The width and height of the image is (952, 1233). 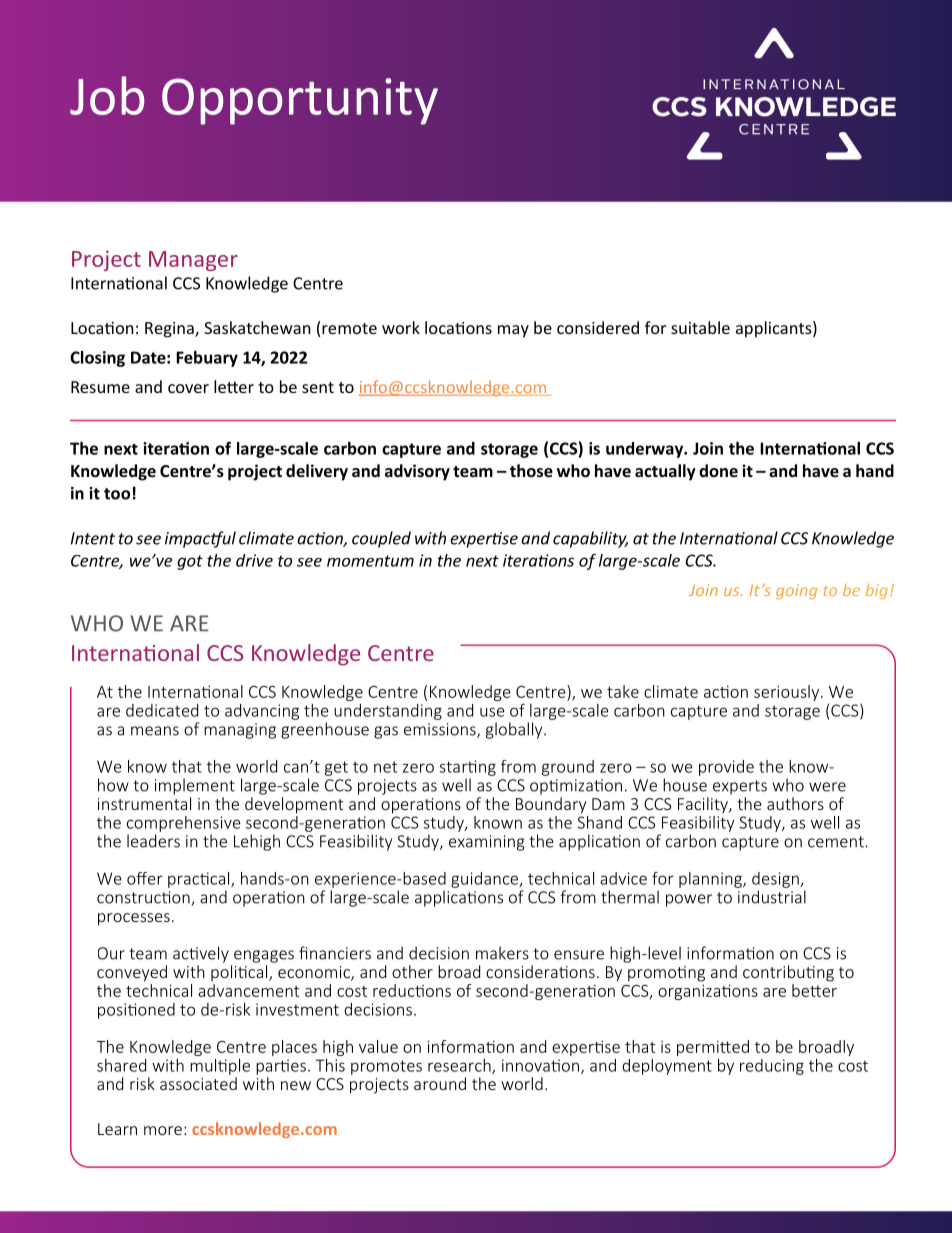 I want to click on reducing, so click(x=772, y=1067).
